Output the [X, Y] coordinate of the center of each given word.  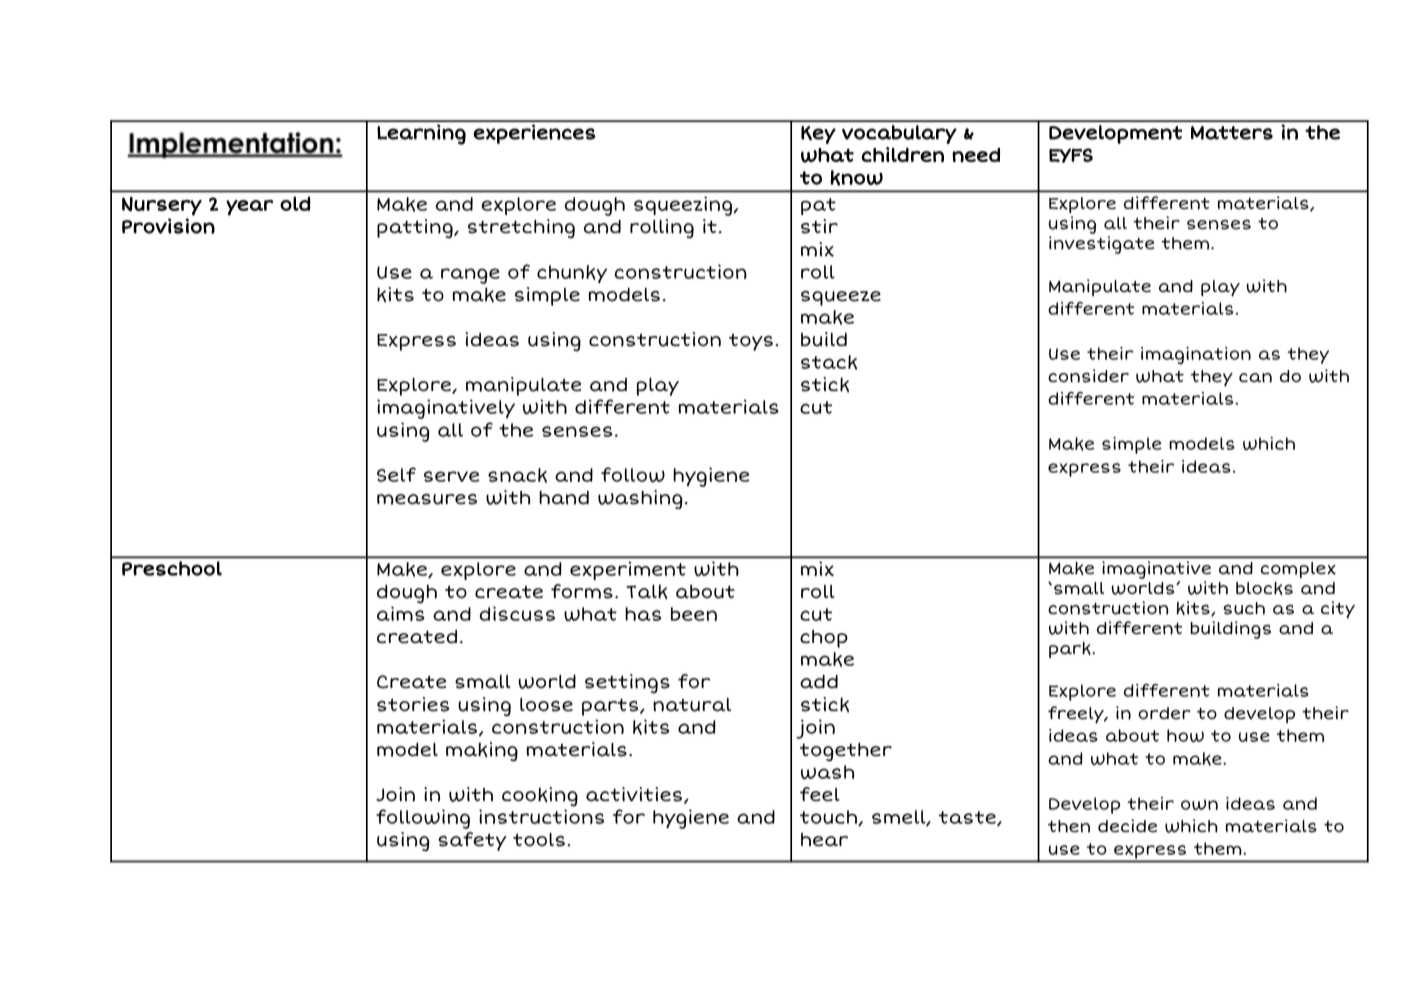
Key [818, 135]
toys [751, 342]
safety [472, 841]
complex [1298, 570]
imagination [1196, 356]
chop [824, 639]
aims [401, 613]
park [1071, 650]
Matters [1232, 133]
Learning [421, 134]
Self [396, 474]
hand [564, 498]
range [470, 276]
